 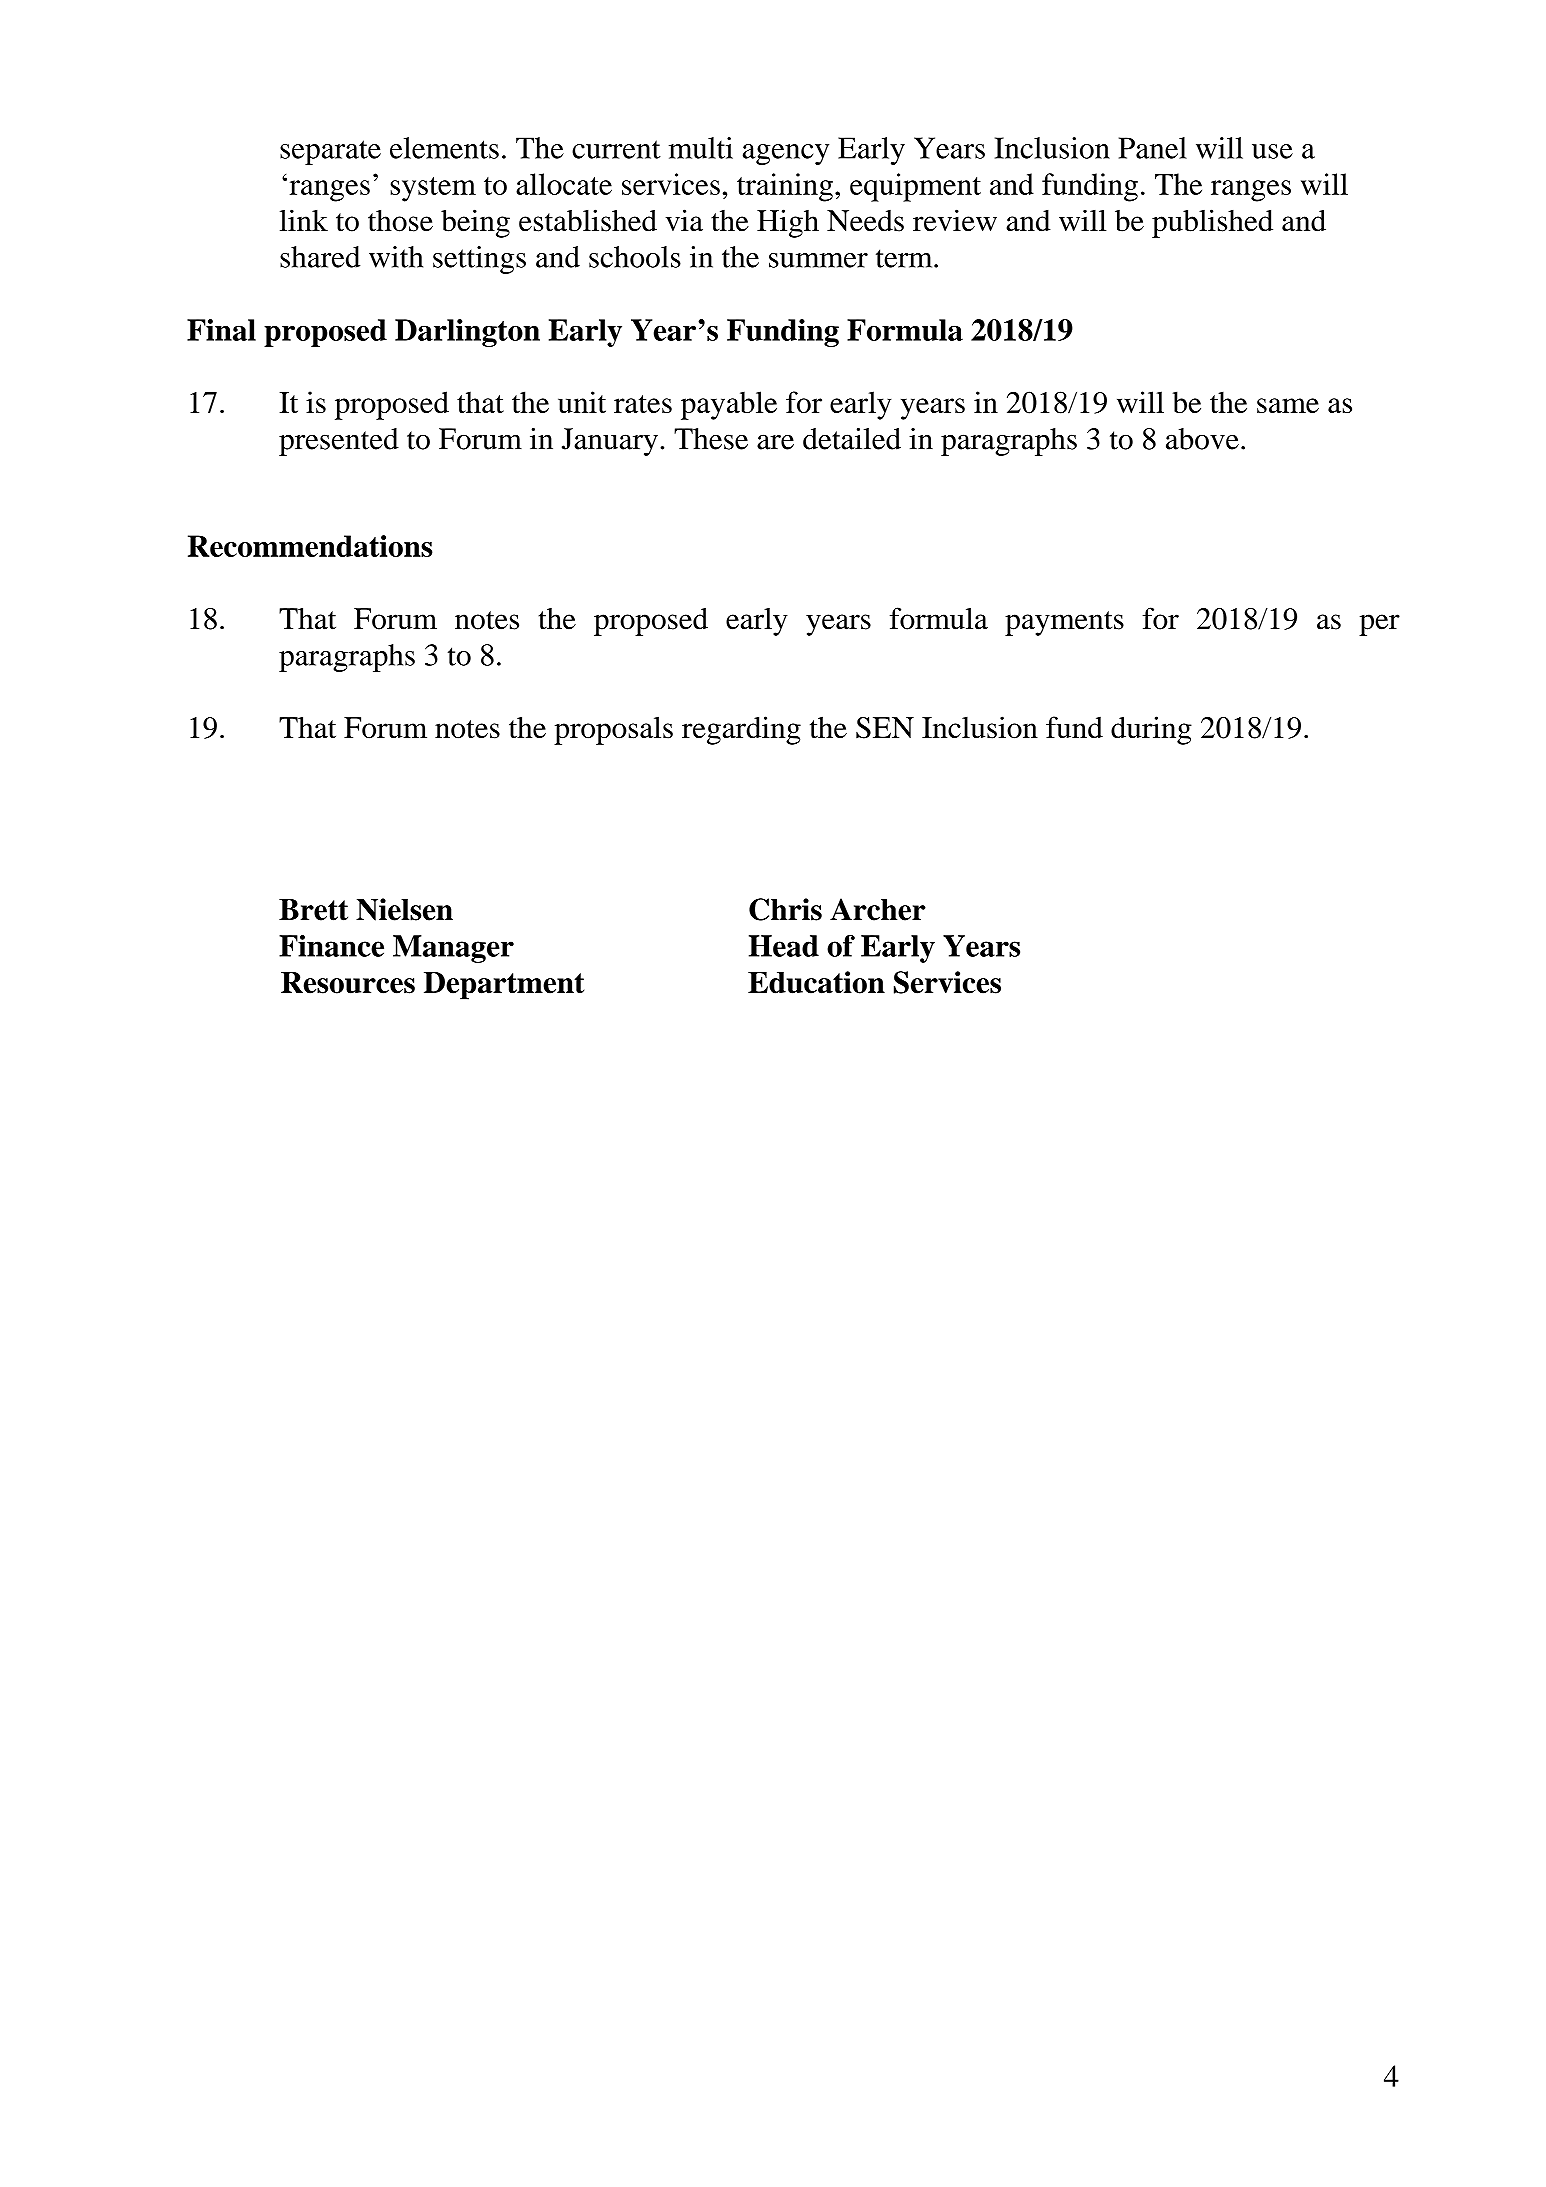 What do you see at coordinates (1151, 730) in the document?
I see `during` at bounding box center [1151, 730].
